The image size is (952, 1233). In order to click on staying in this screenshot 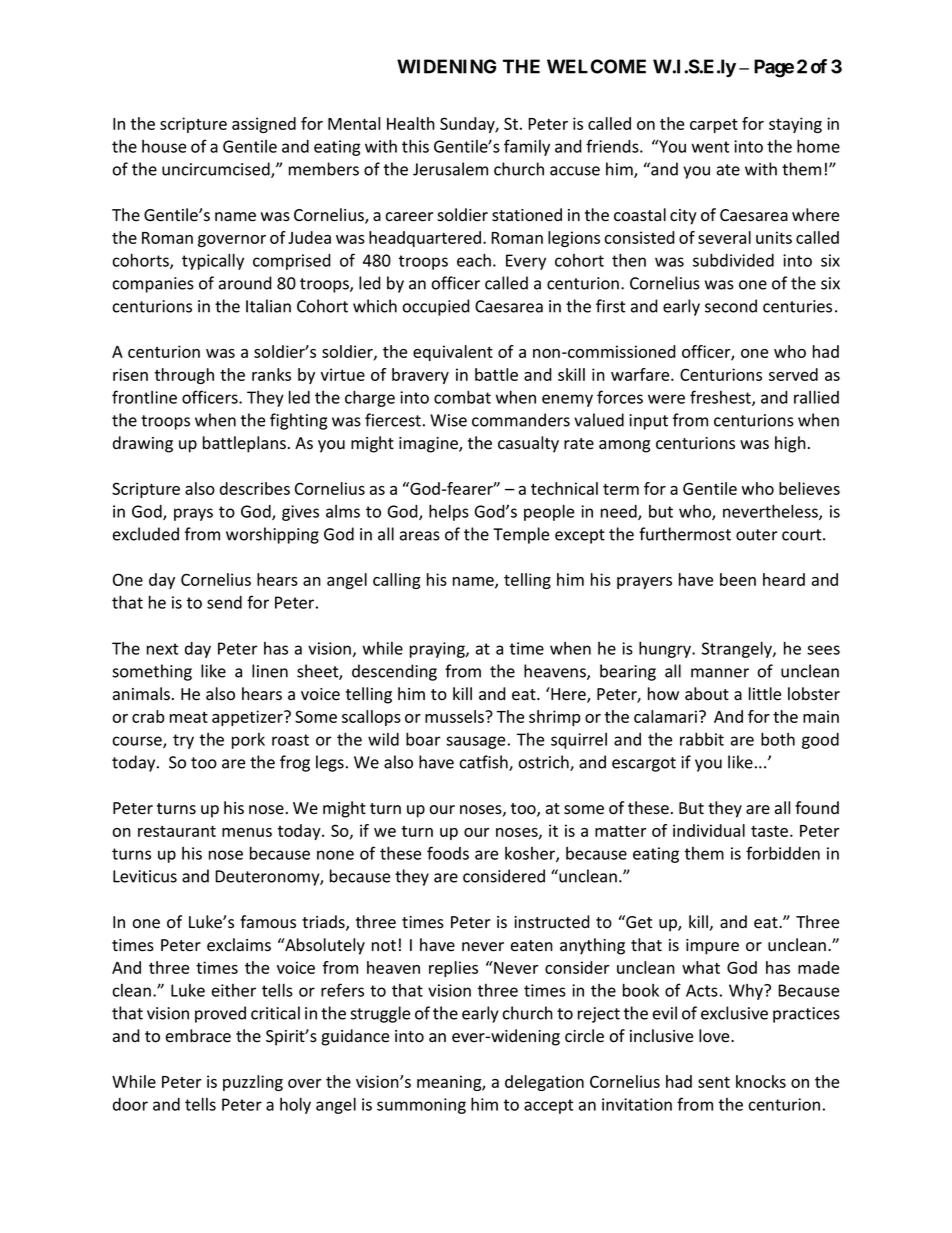, I will do `click(795, 125)`.
